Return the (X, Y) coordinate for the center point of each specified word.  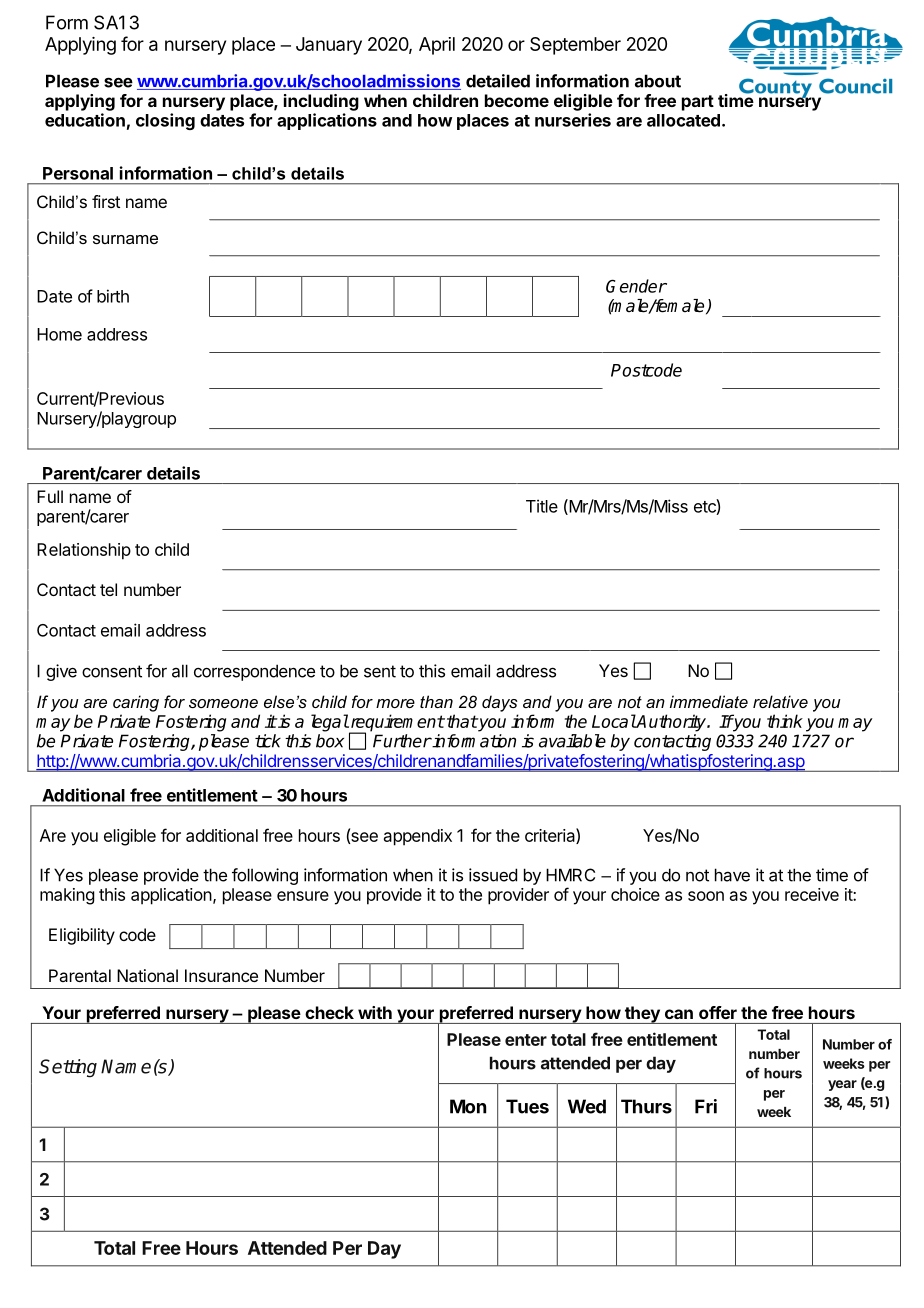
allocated (683, 120)
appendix (418, 837)
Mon (468, 1106)
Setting (68, 1068)
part (698, 103)
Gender (636, 286)
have (732, 875)
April (437, 46)
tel (108, 589)
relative (780, 701)
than (436, 701)
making (67, 896)
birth (113, 296)
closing (165, 121)
